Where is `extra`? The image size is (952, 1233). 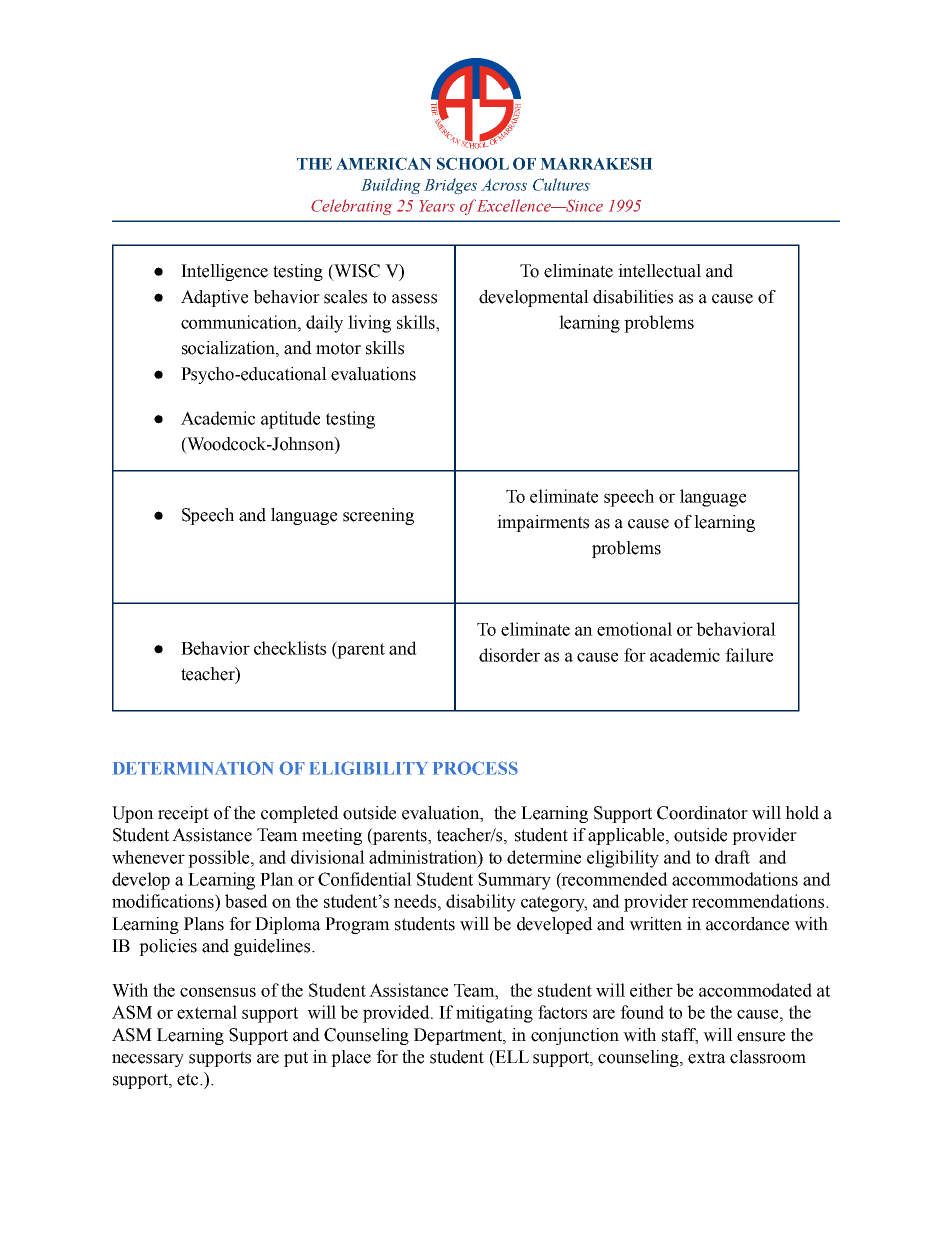
extra is located at coordinates (707, 1057).
